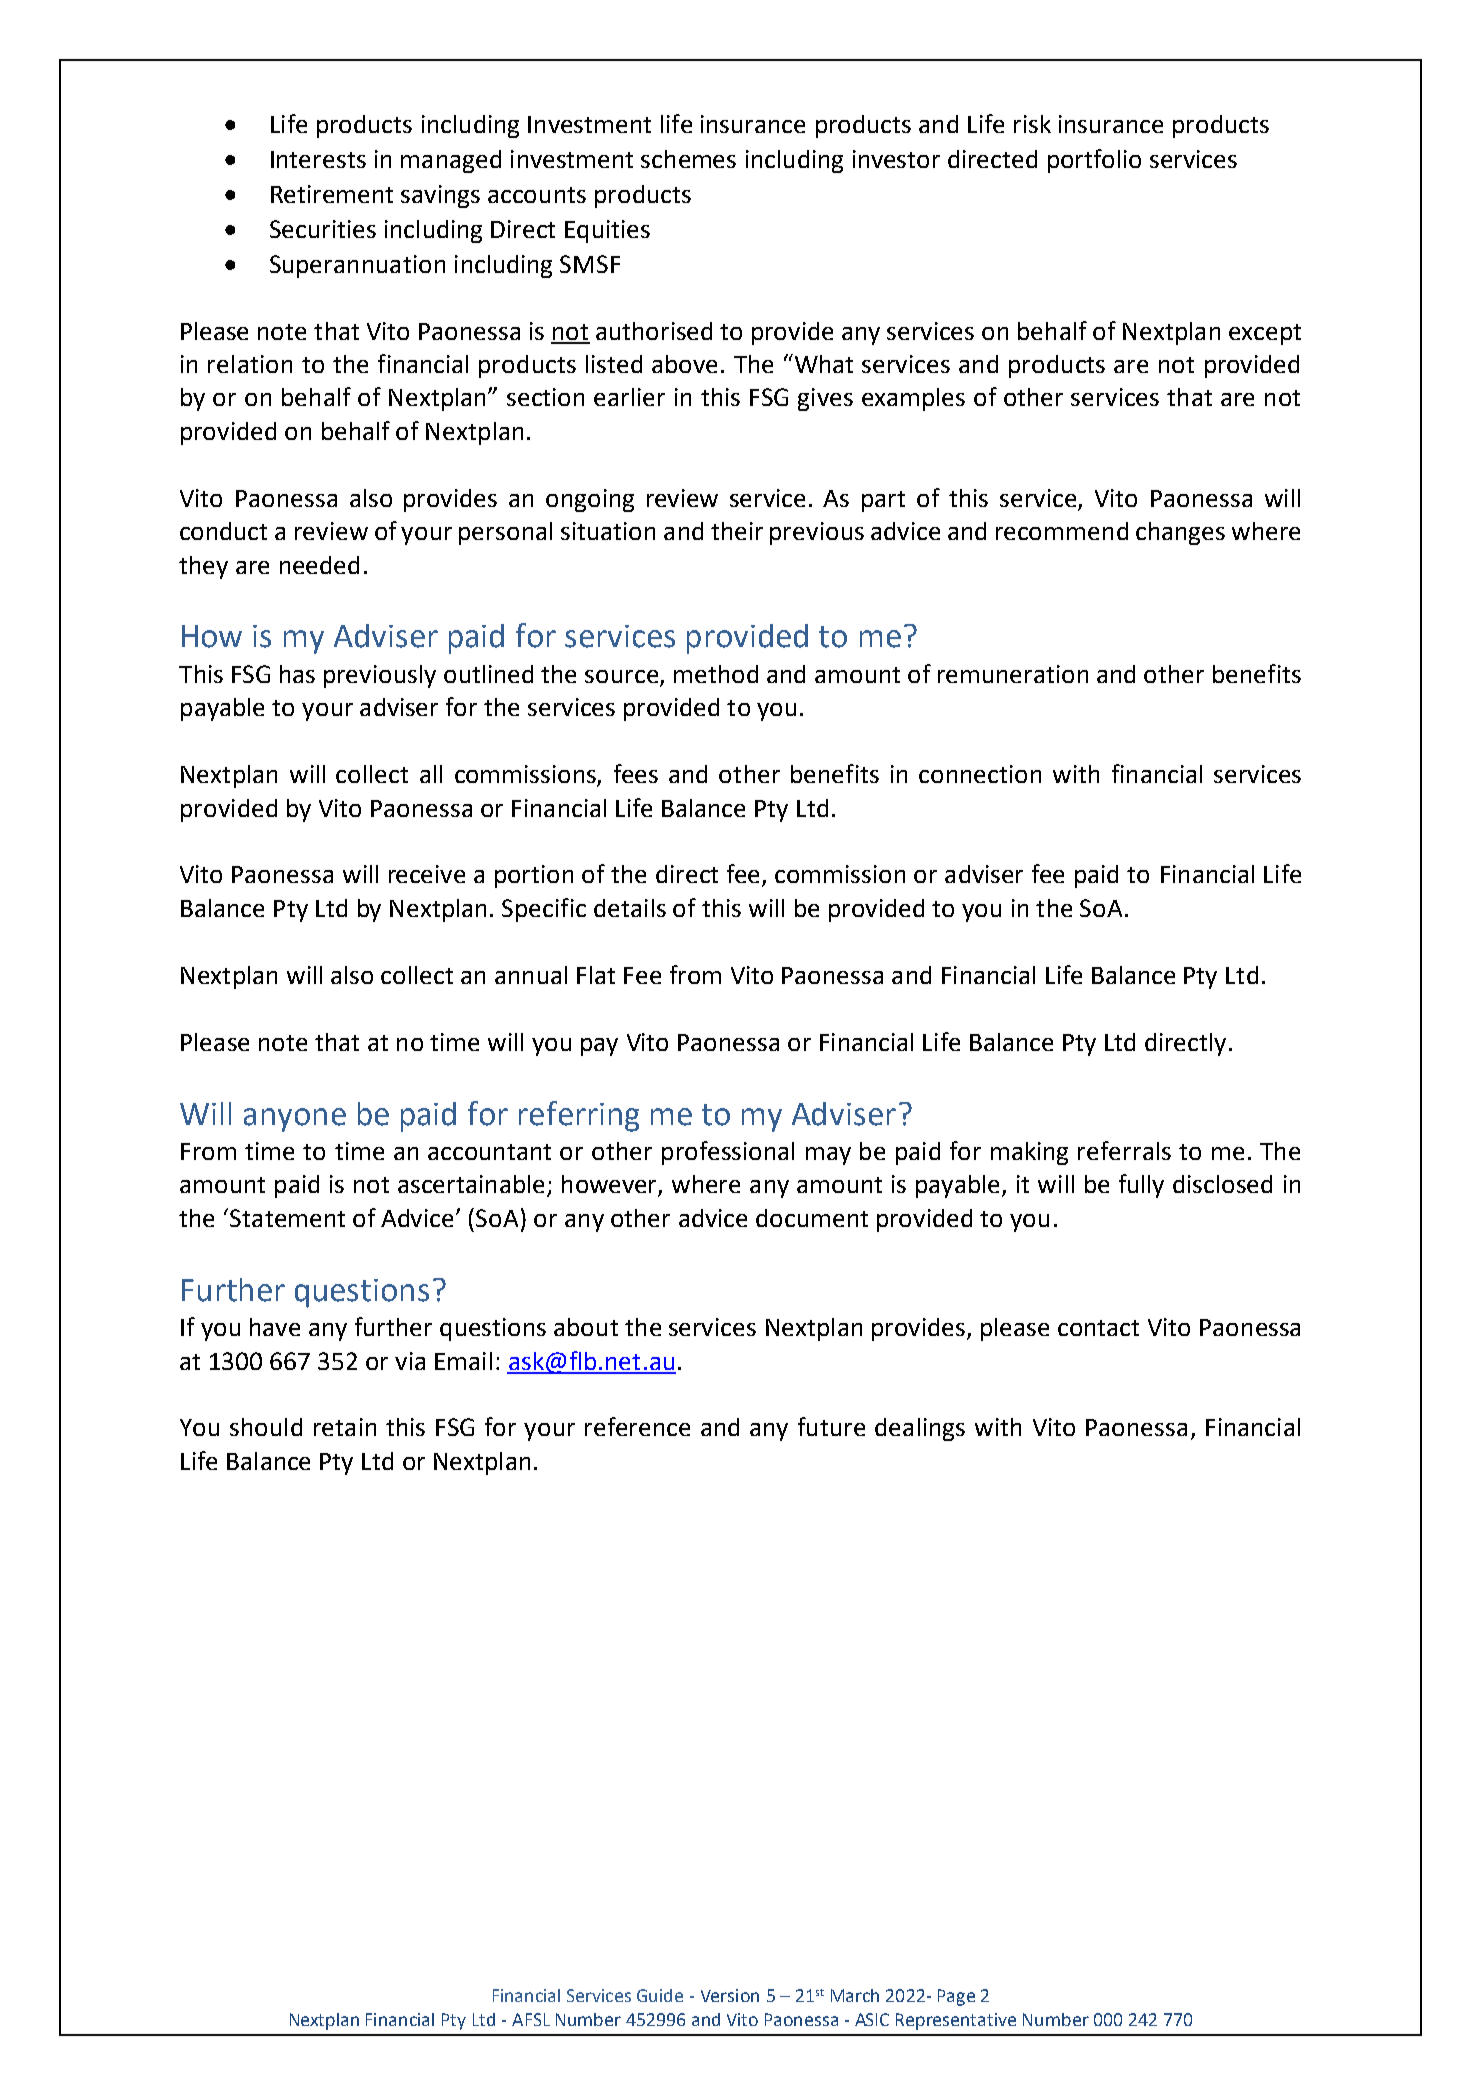 Image resolution: width=1481 pixels, height=2095 pixels. I want to click on referrals, so click(1124, 1150).
